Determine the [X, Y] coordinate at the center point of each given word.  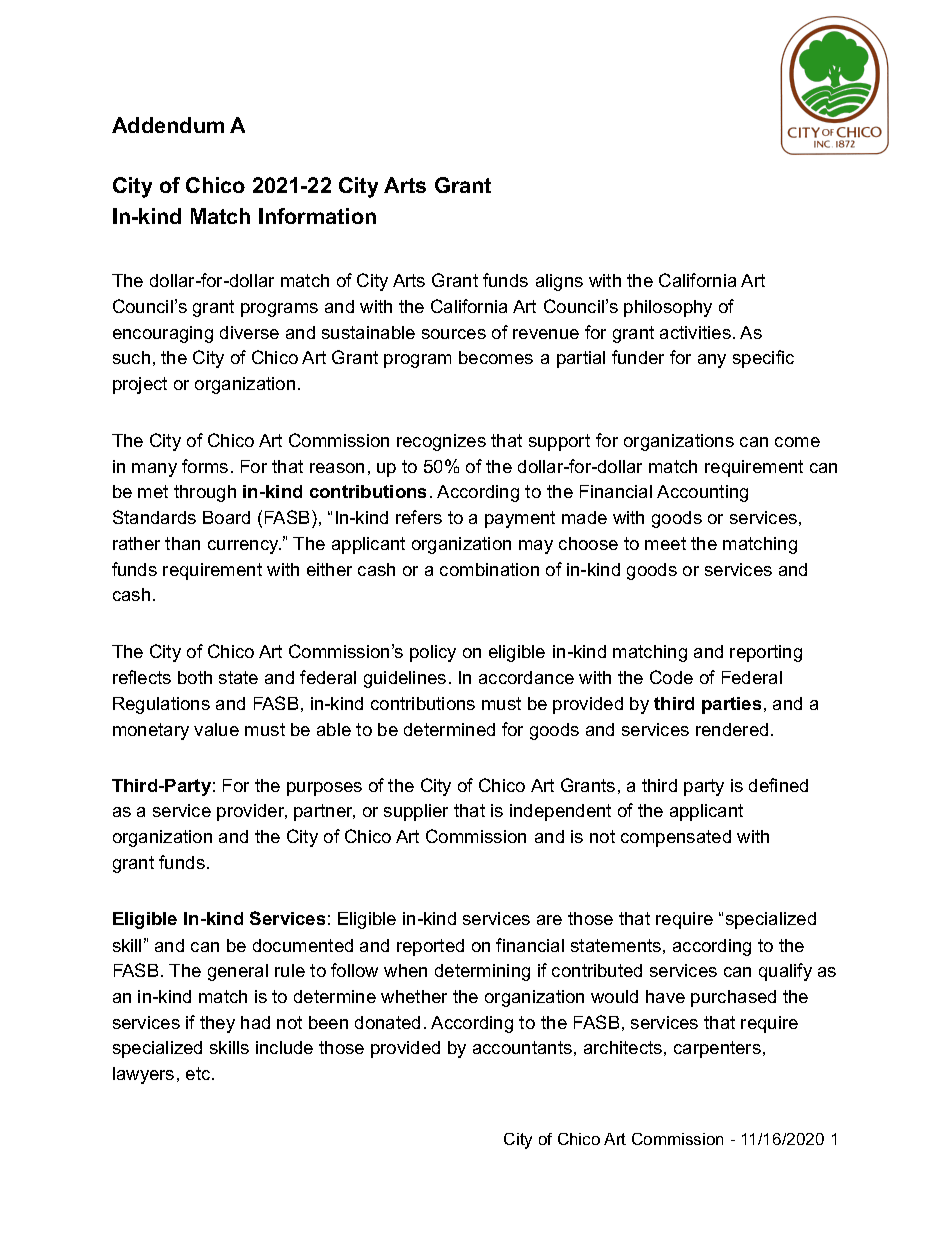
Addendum [168, 125]
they [217, 1024]
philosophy [668, 308]
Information [317, 216]
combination [489, 569]
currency [244, 547]
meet [665, 543]
